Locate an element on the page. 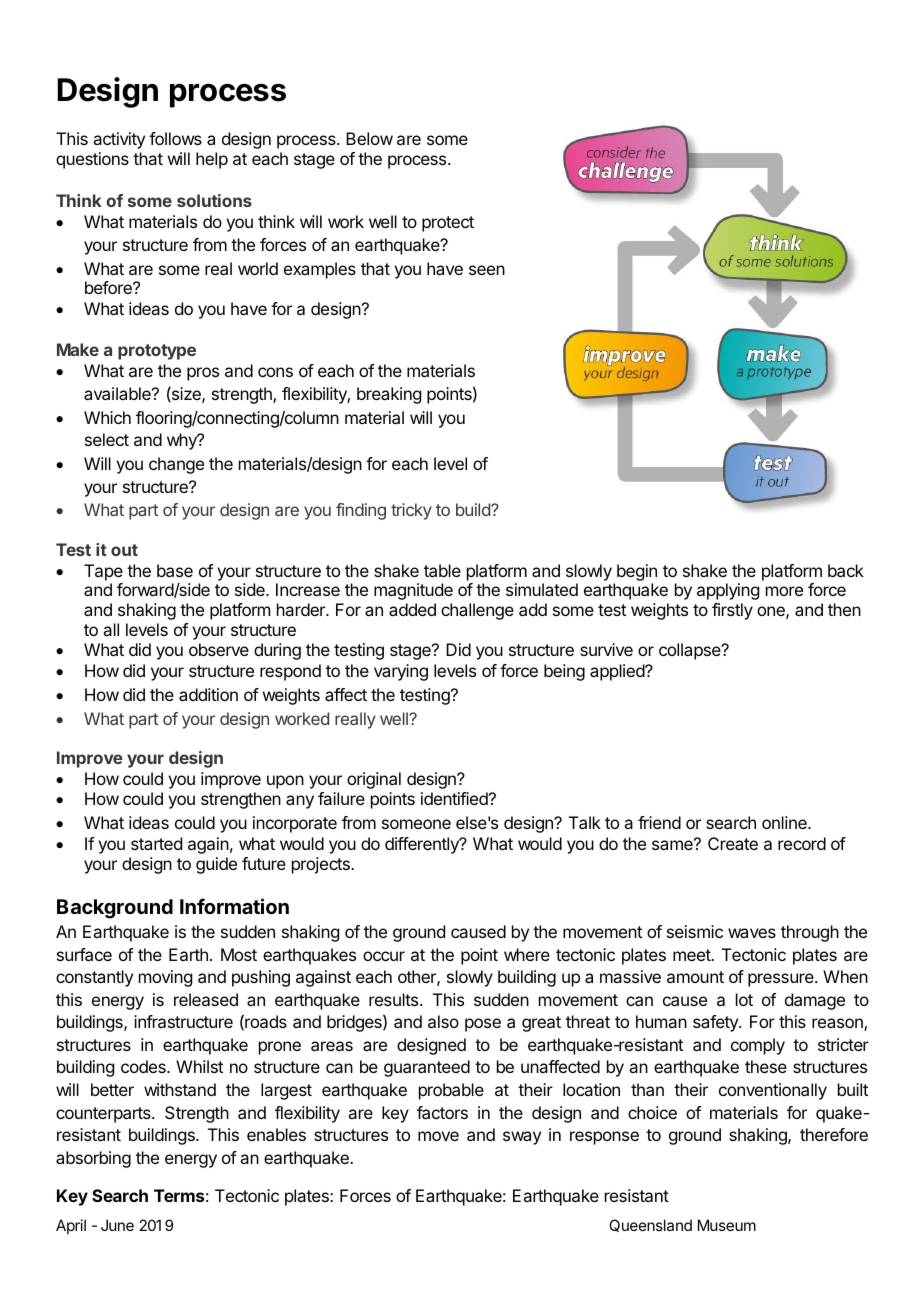  moving is located at coordinates (165, 978).
